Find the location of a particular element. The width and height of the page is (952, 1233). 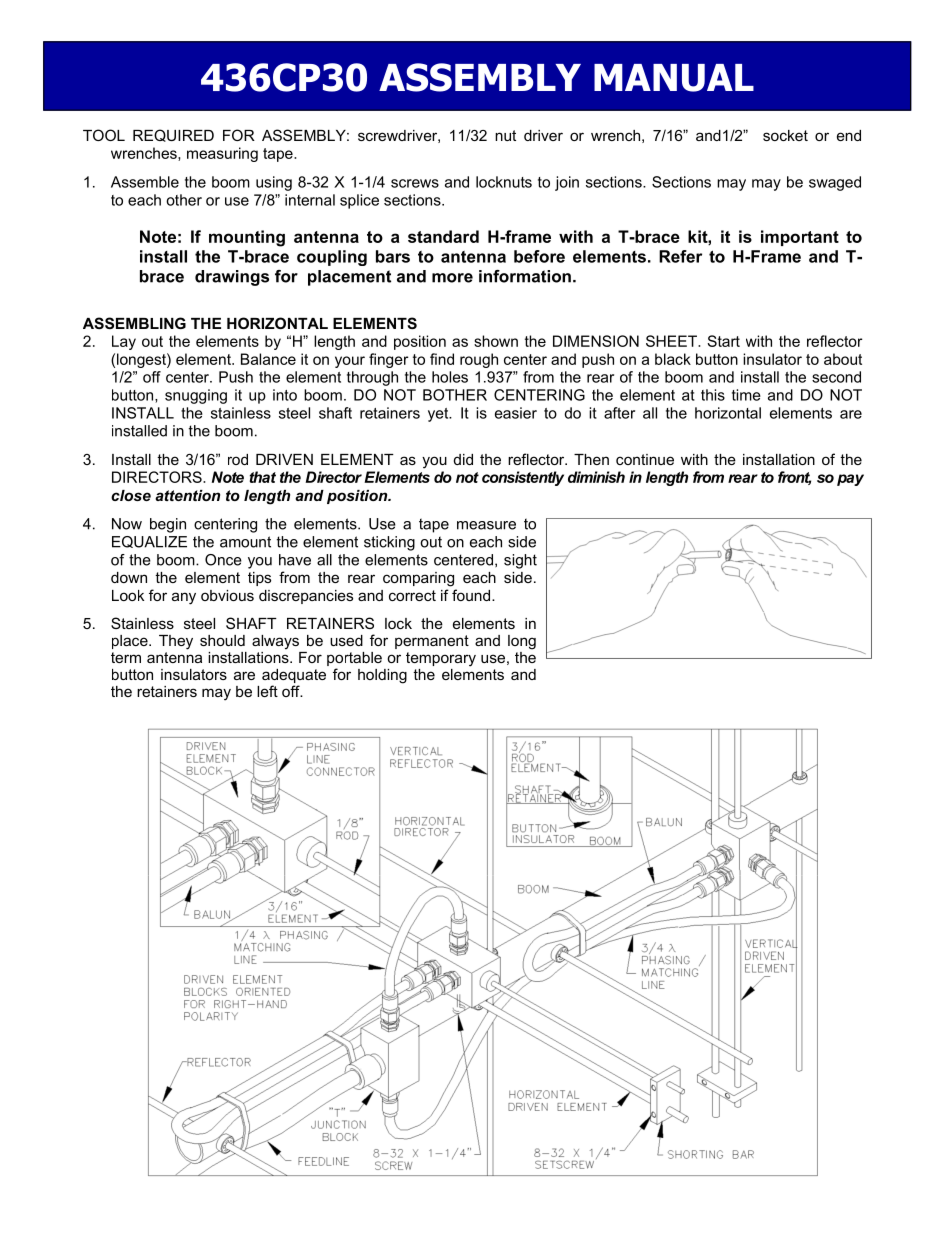

important is located at coordinates (800, 238).
